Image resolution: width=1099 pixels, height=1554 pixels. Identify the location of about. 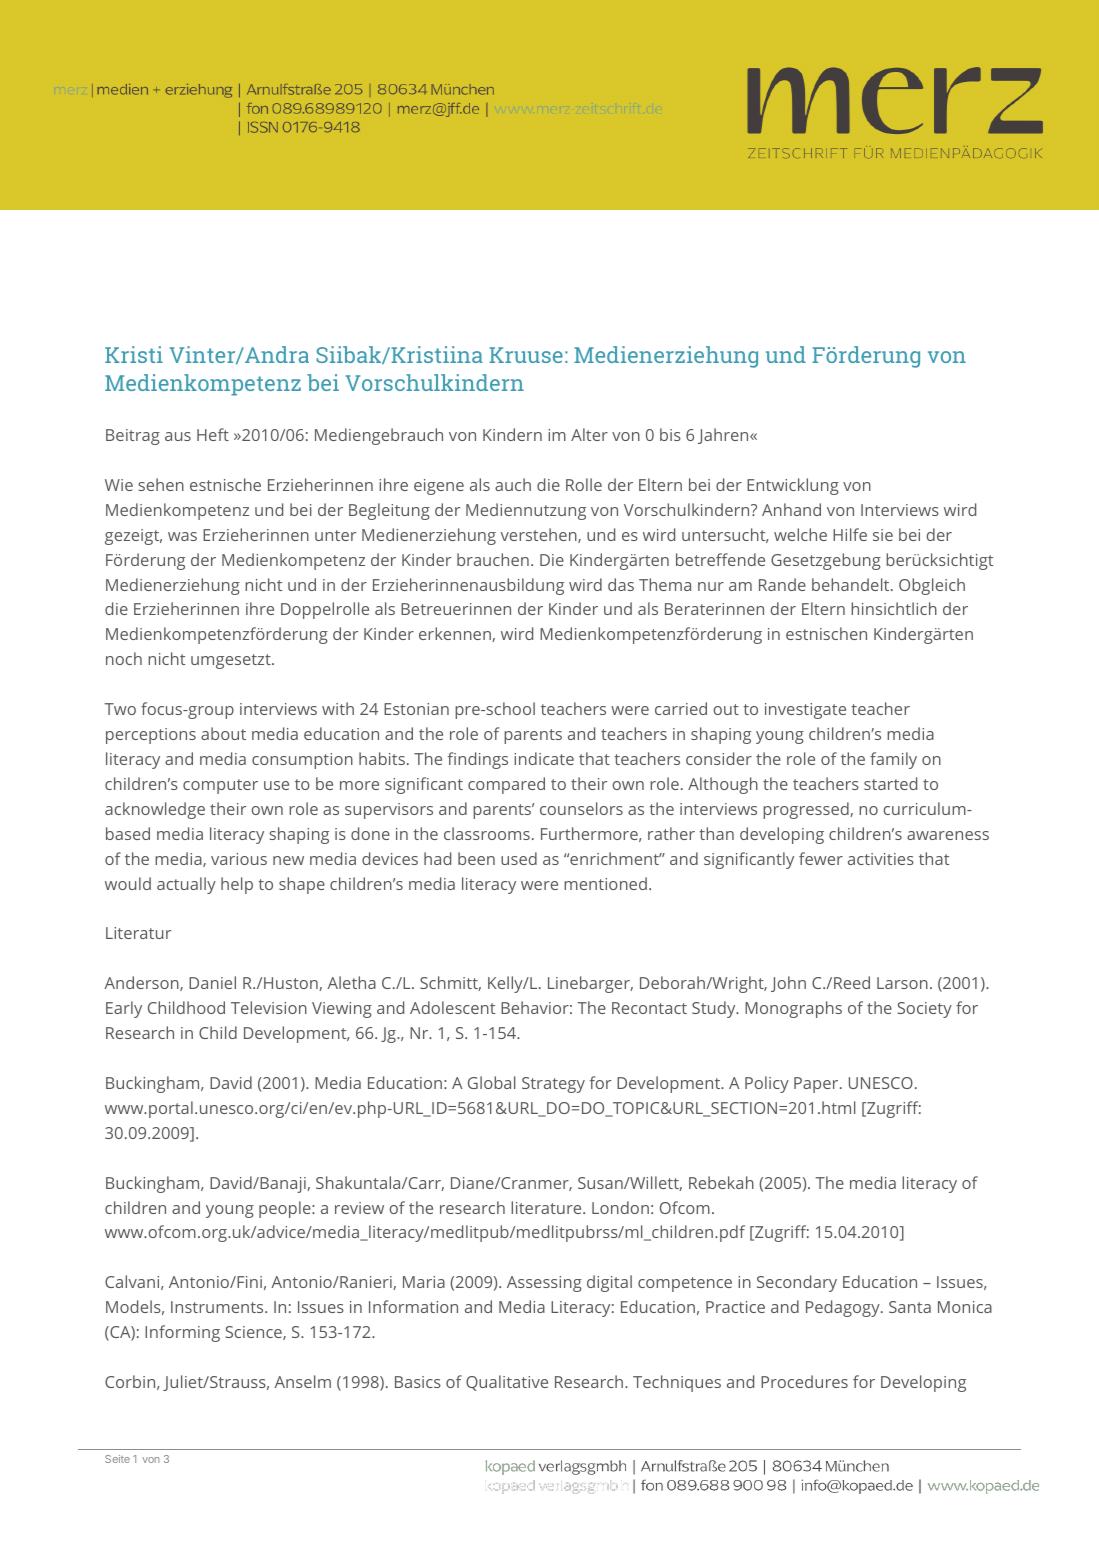
(223, 733).
